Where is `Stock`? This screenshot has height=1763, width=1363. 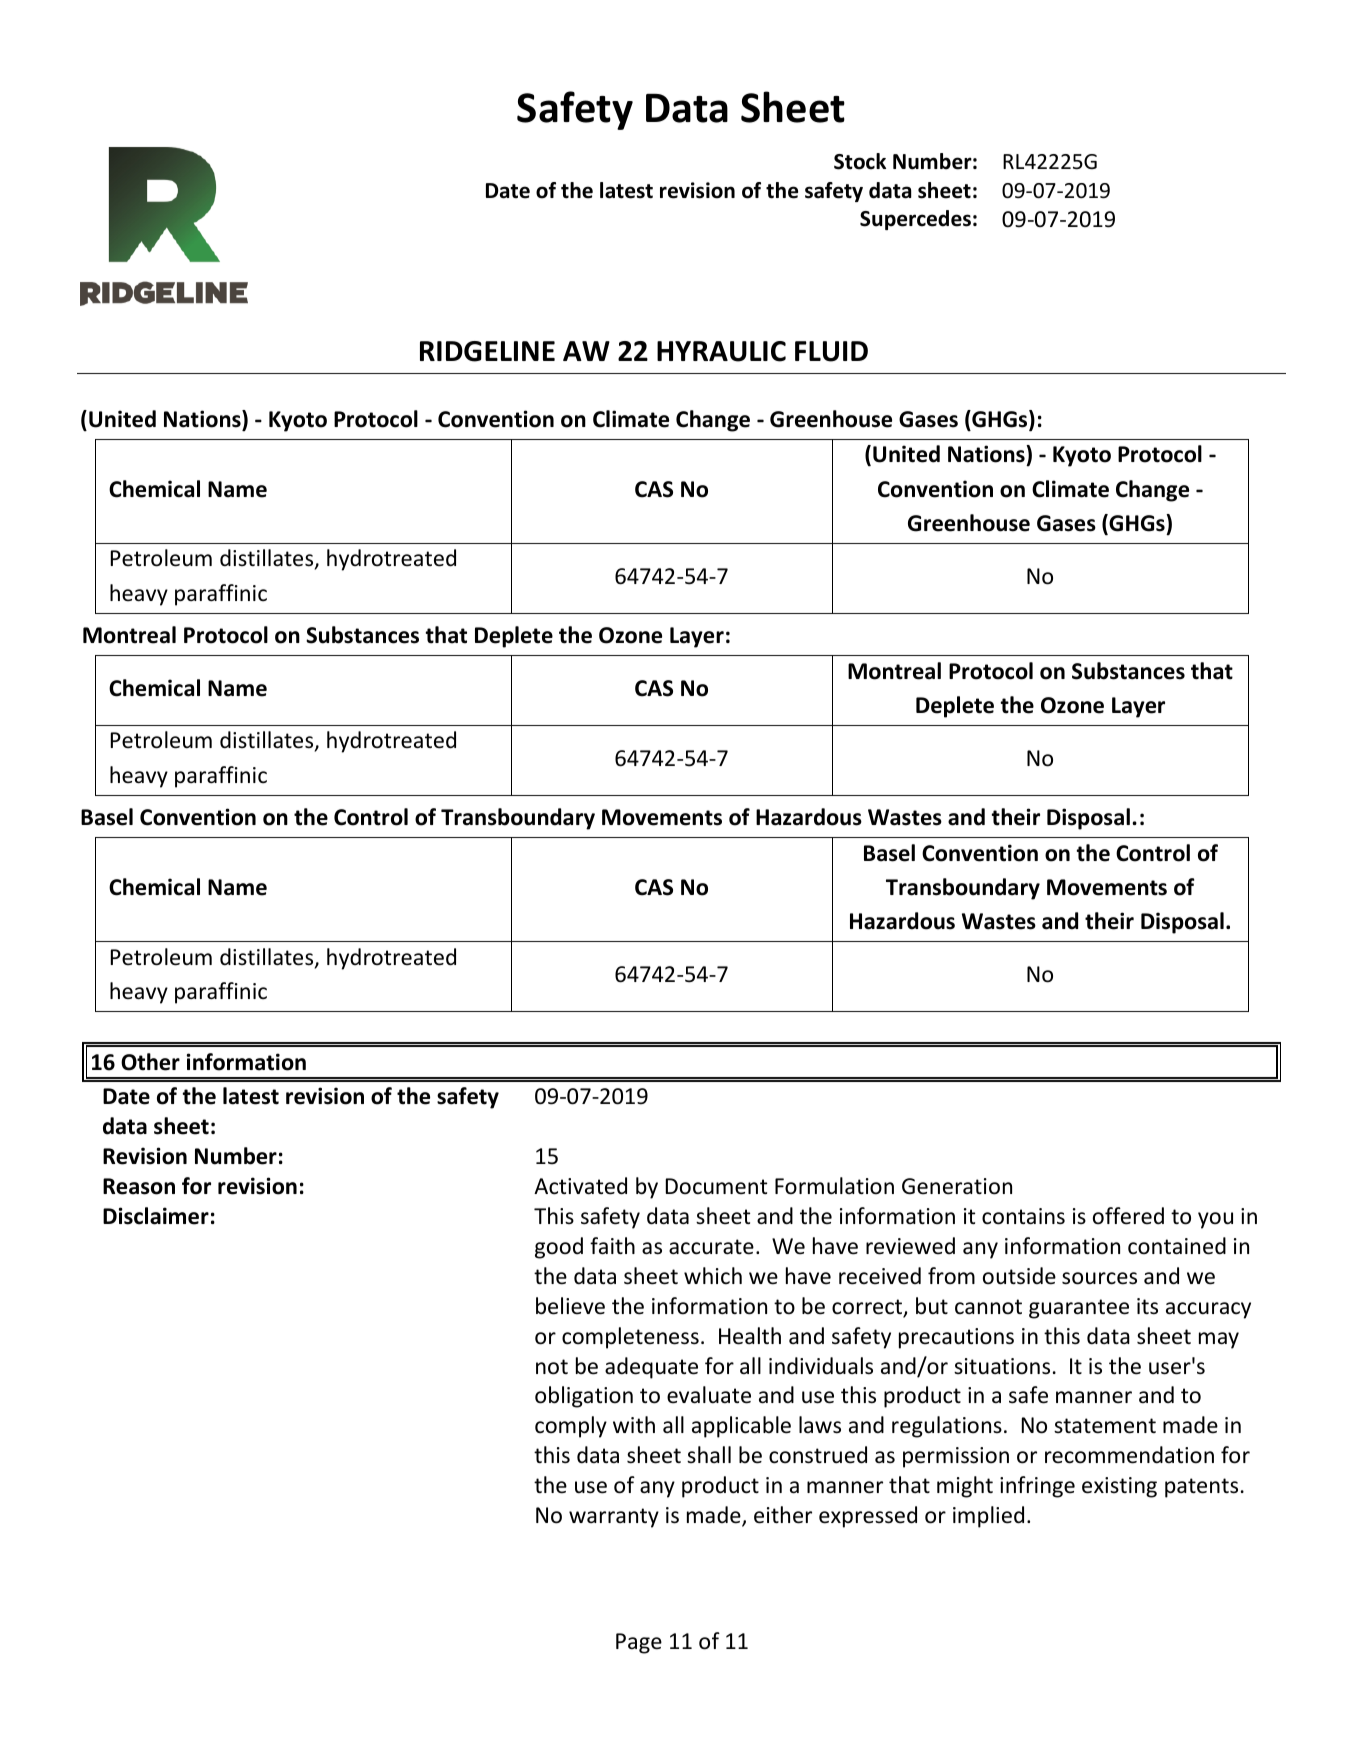
Stock is located at coordinates (860, 161).
